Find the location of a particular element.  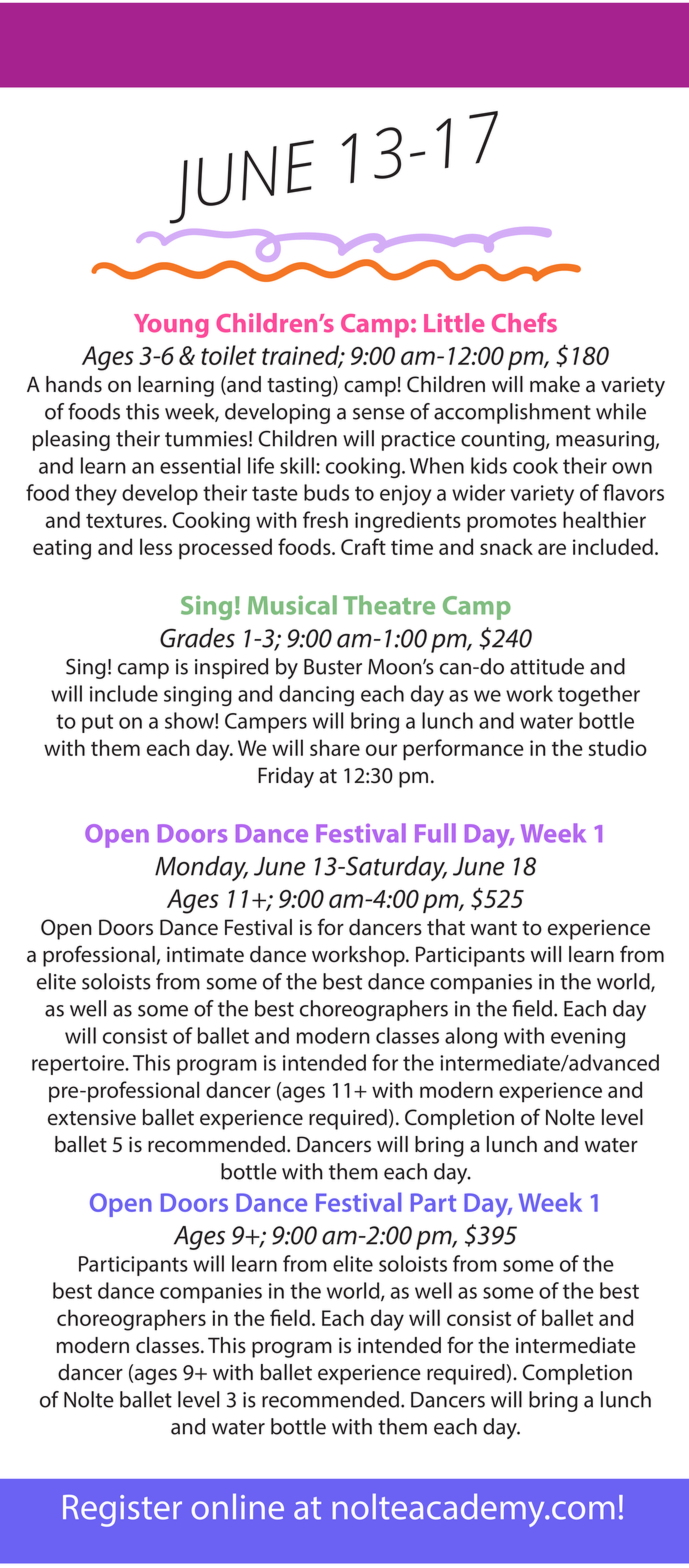

want is located at coordinates (494, 928).
